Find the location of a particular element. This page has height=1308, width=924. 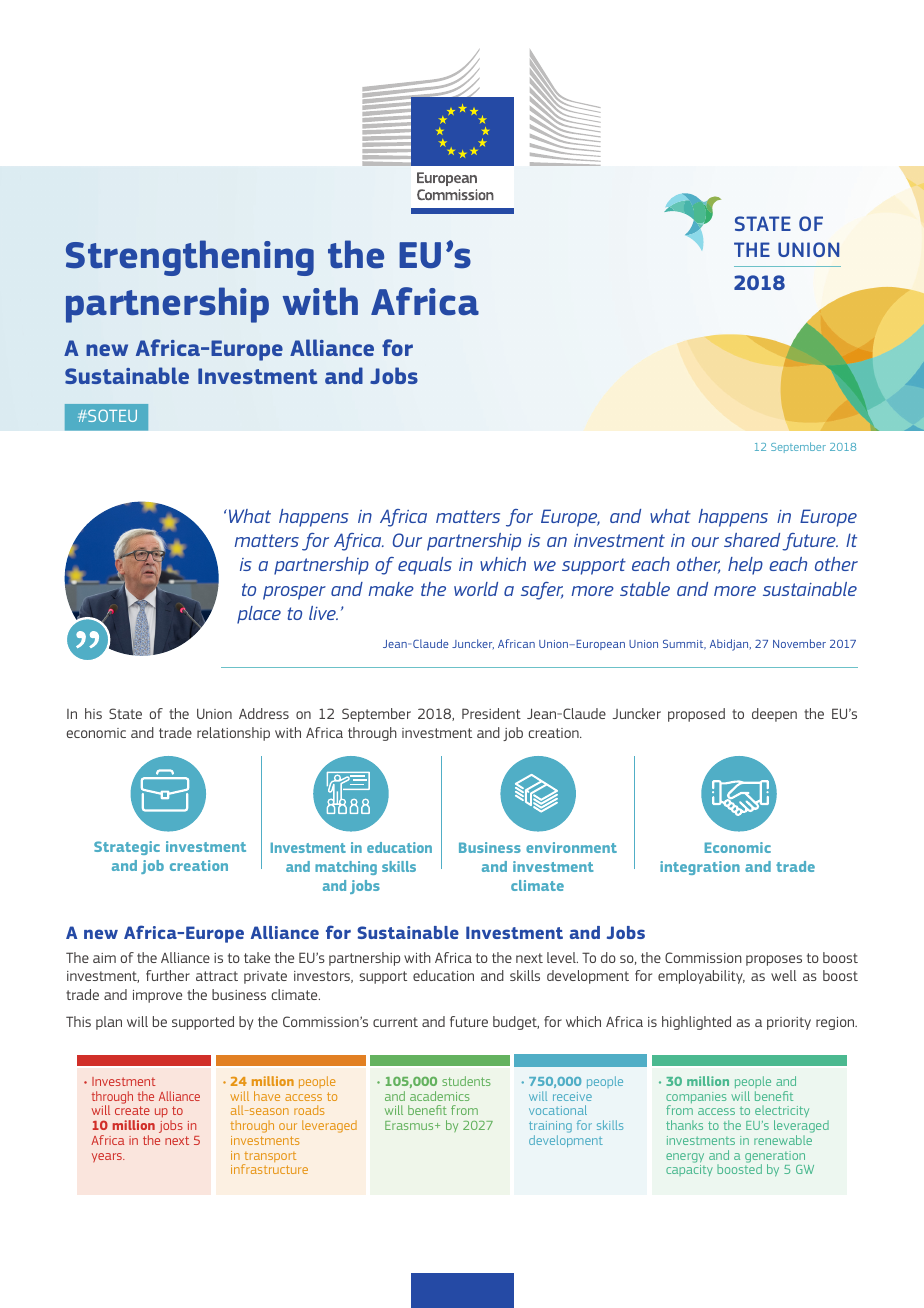

help is located at coordinates (745, 566).
